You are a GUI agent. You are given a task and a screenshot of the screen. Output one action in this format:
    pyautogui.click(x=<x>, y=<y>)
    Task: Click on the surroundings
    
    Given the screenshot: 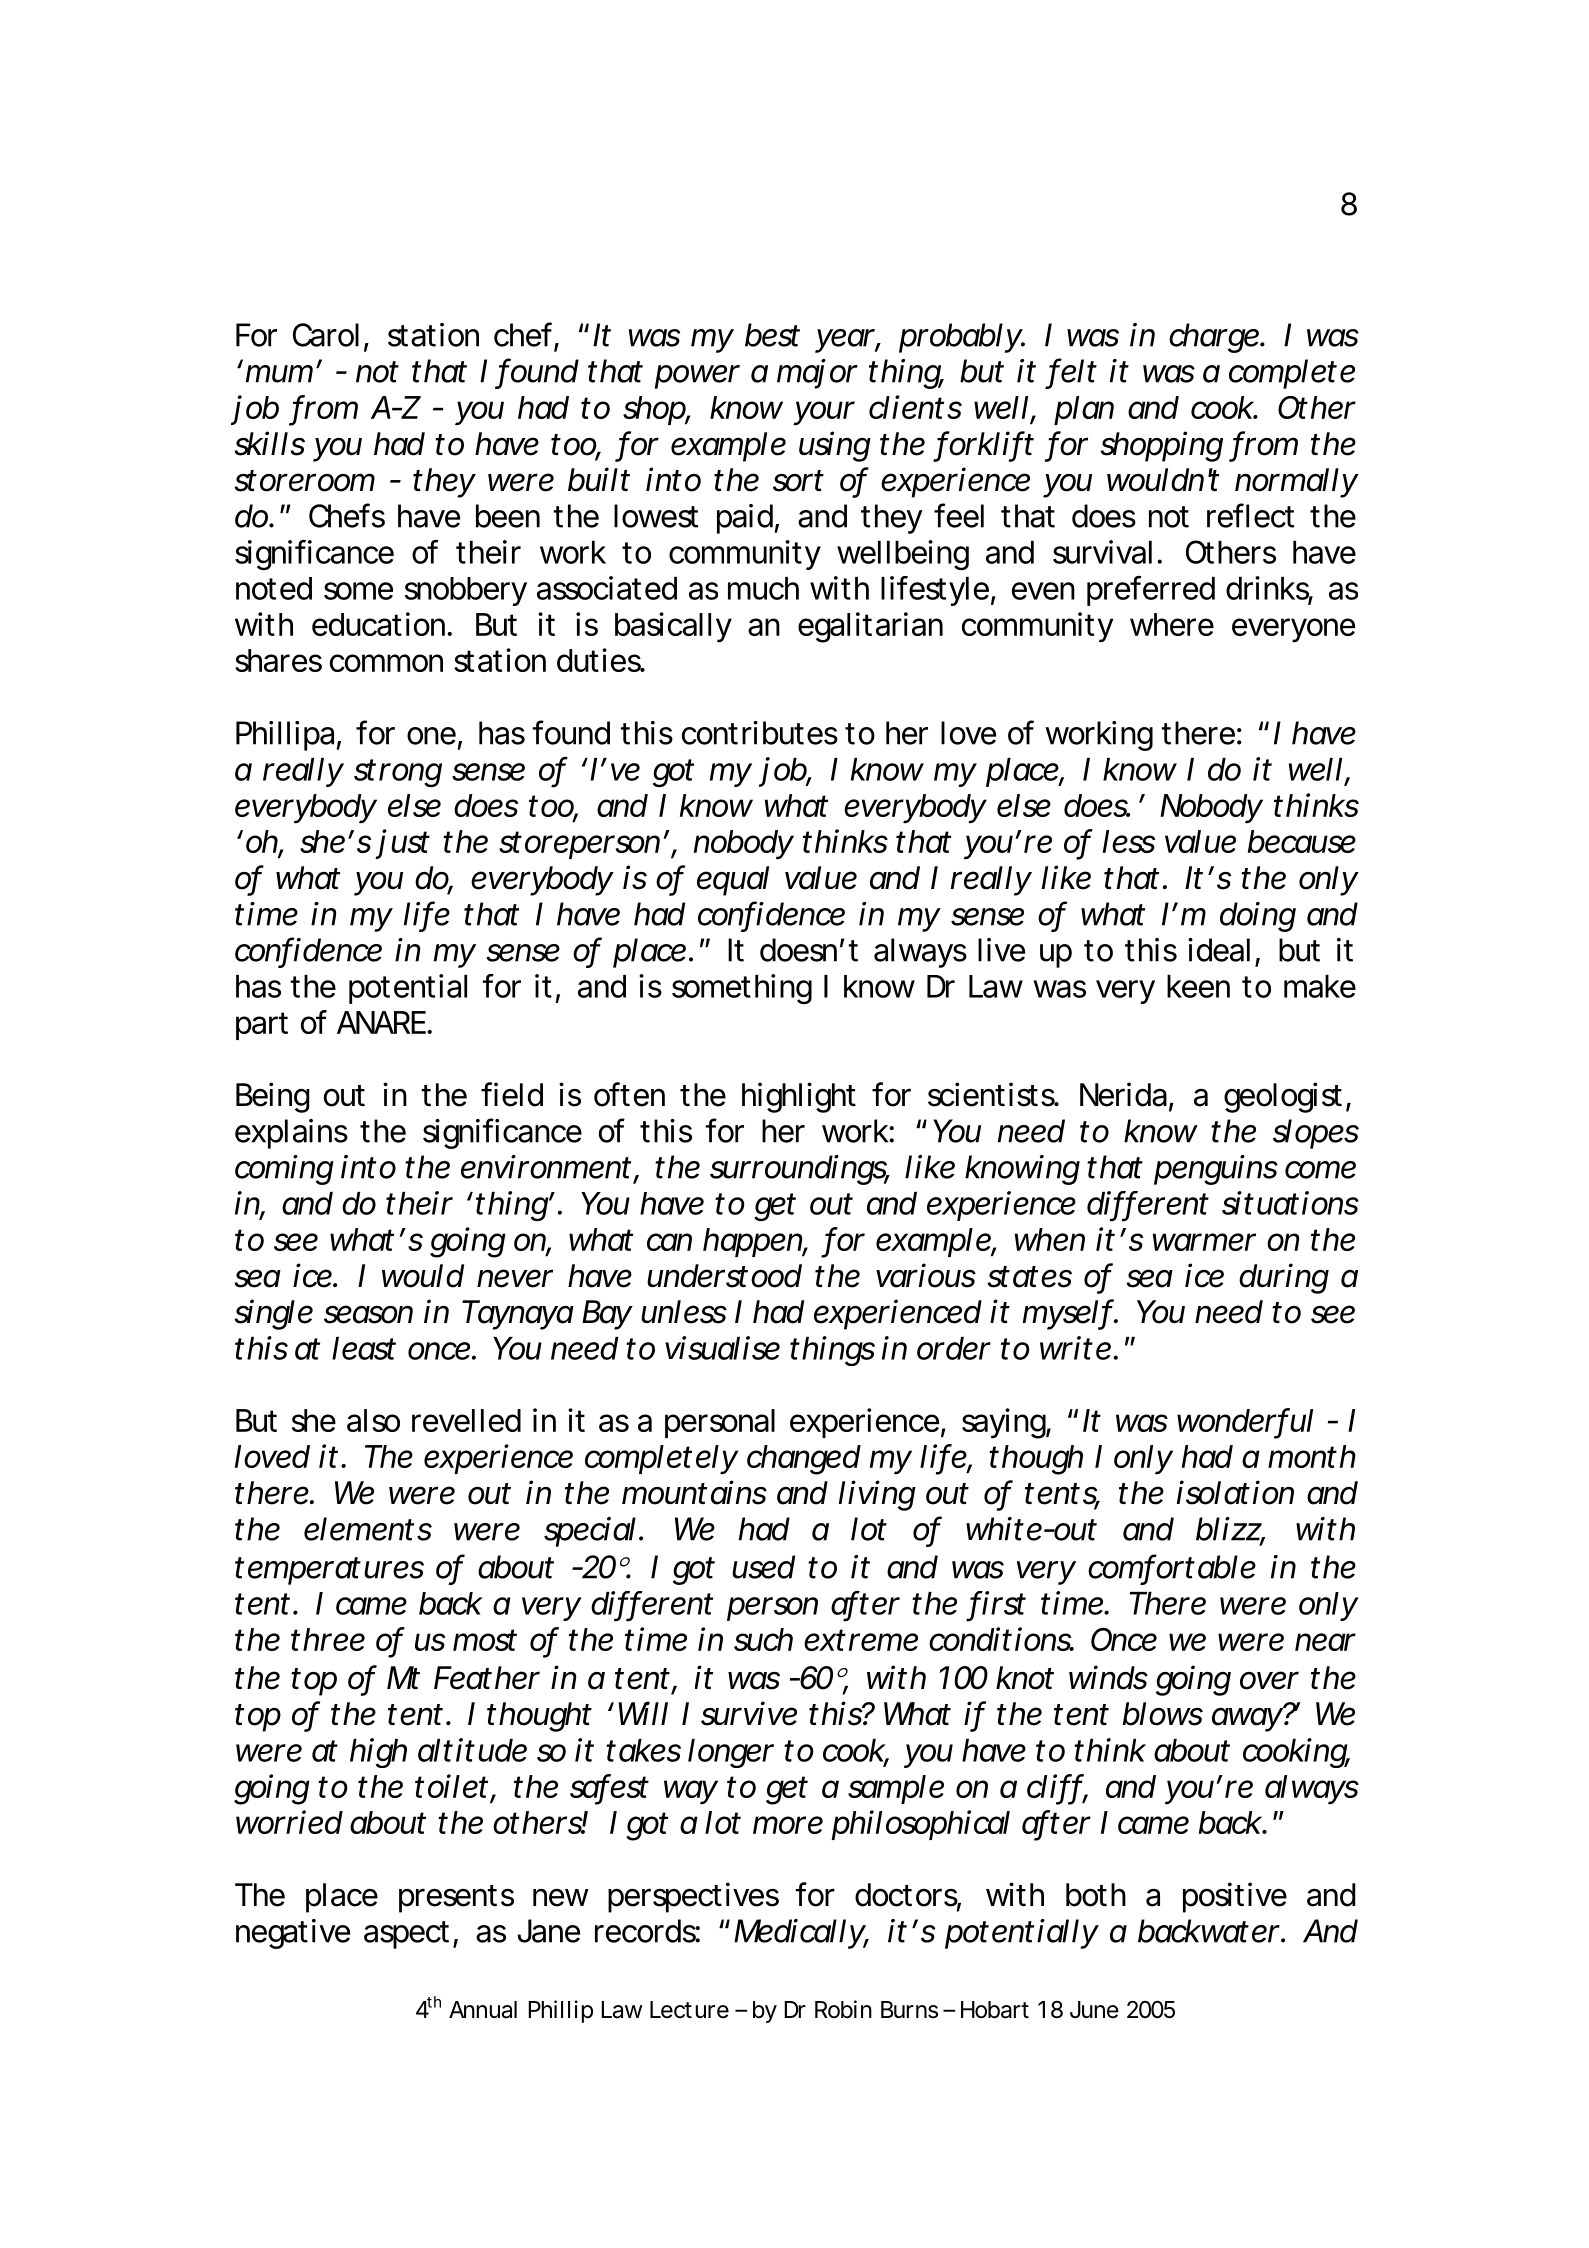 What is the action you would take?
    pyautogui.click(x=799, y=1170)
